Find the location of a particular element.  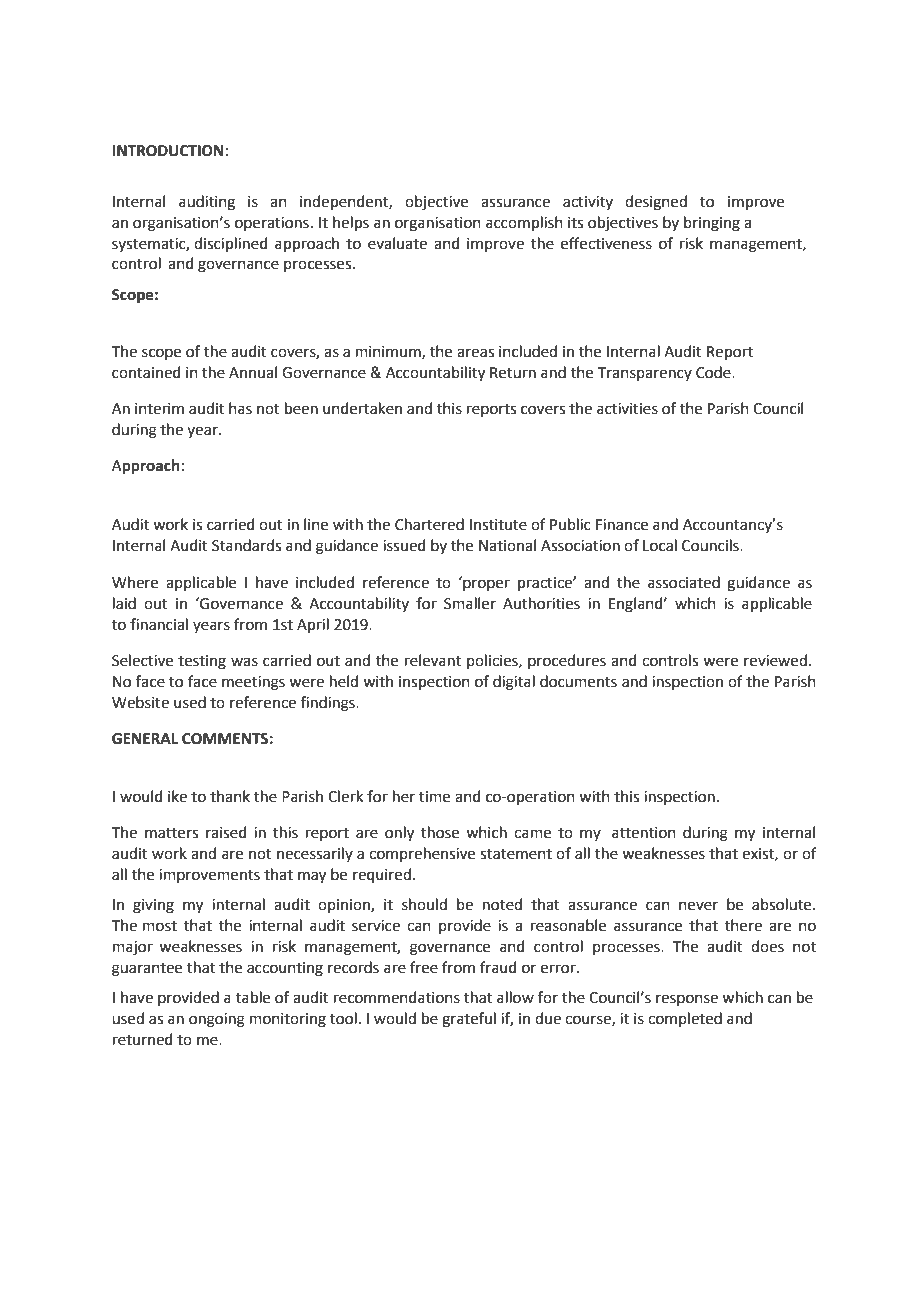

ike is located at coordinates (177, 796).
